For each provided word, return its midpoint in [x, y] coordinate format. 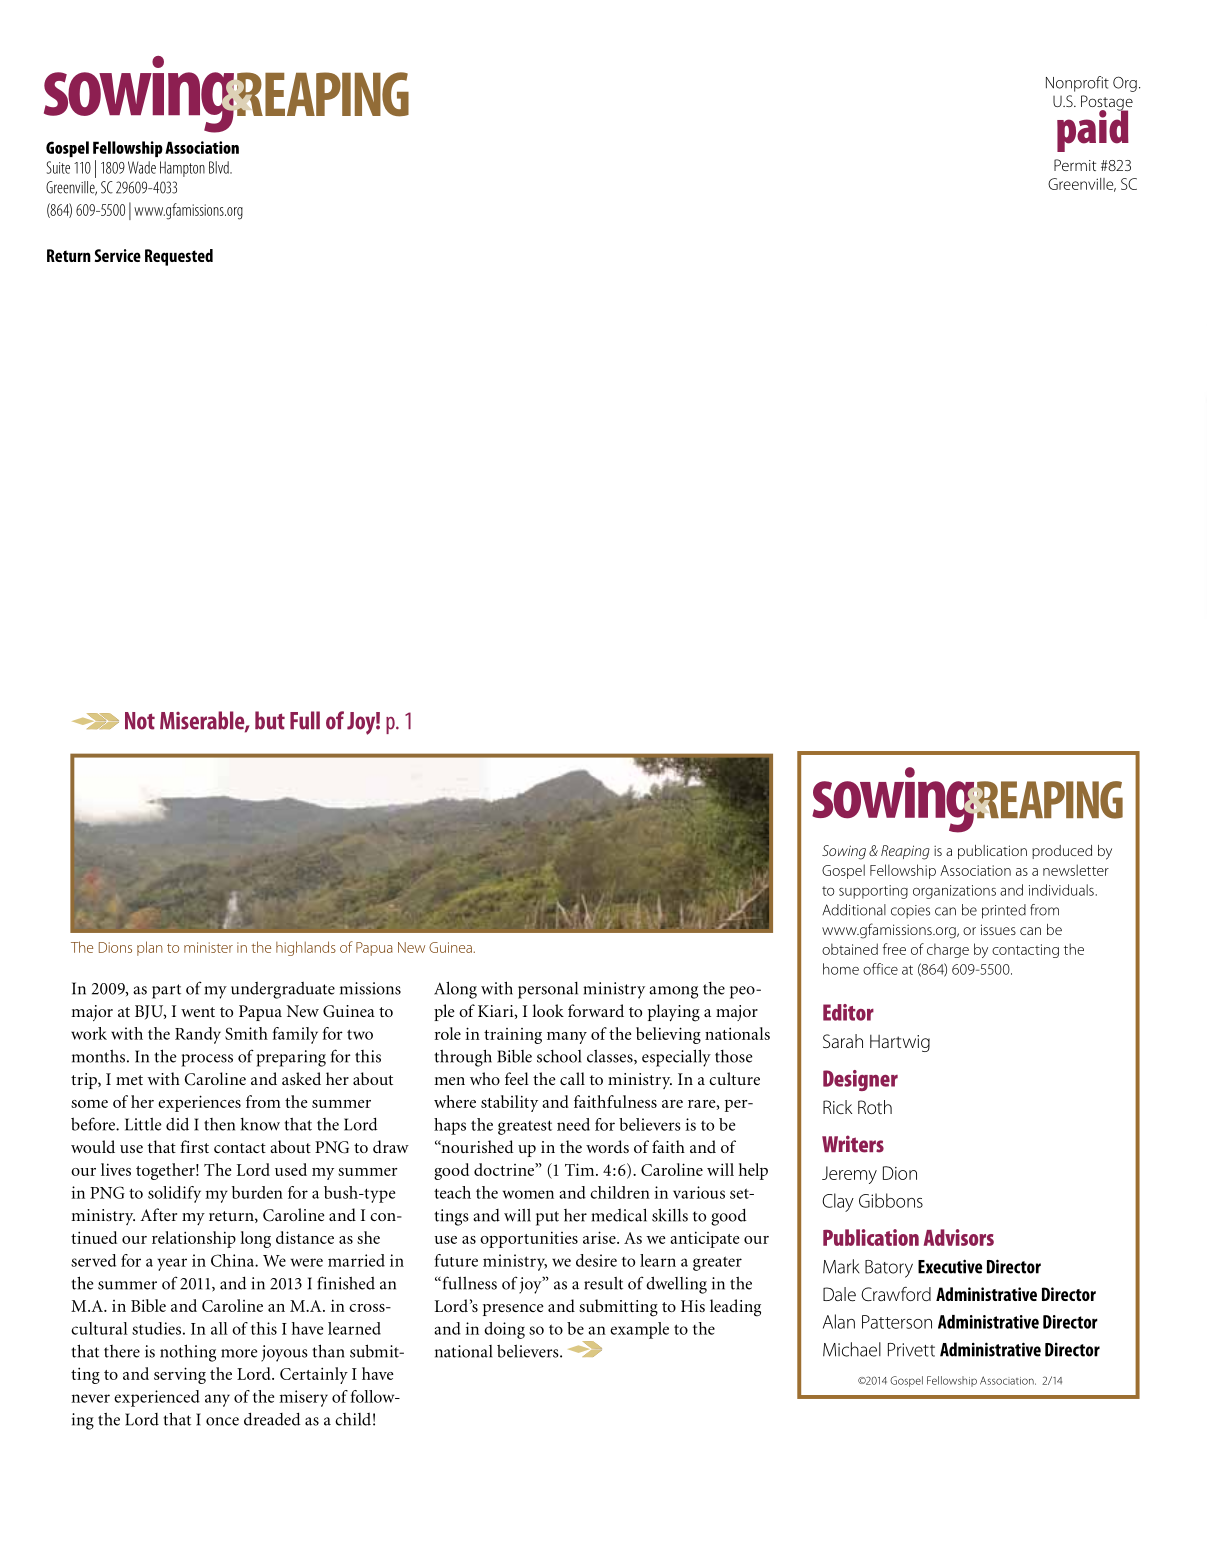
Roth [875, 1107]
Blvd [220, 167]
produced [1062, 852]
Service [118, 255]
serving [180, 1375]
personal [548, 990]
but [270, 720]
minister [208, 947]
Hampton [182, 169]
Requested [179, 257]
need [573, 1124]
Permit [1075, 165]
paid [1093, 130]
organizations [954, 892]
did [177, 1124]
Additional [854, 910]
